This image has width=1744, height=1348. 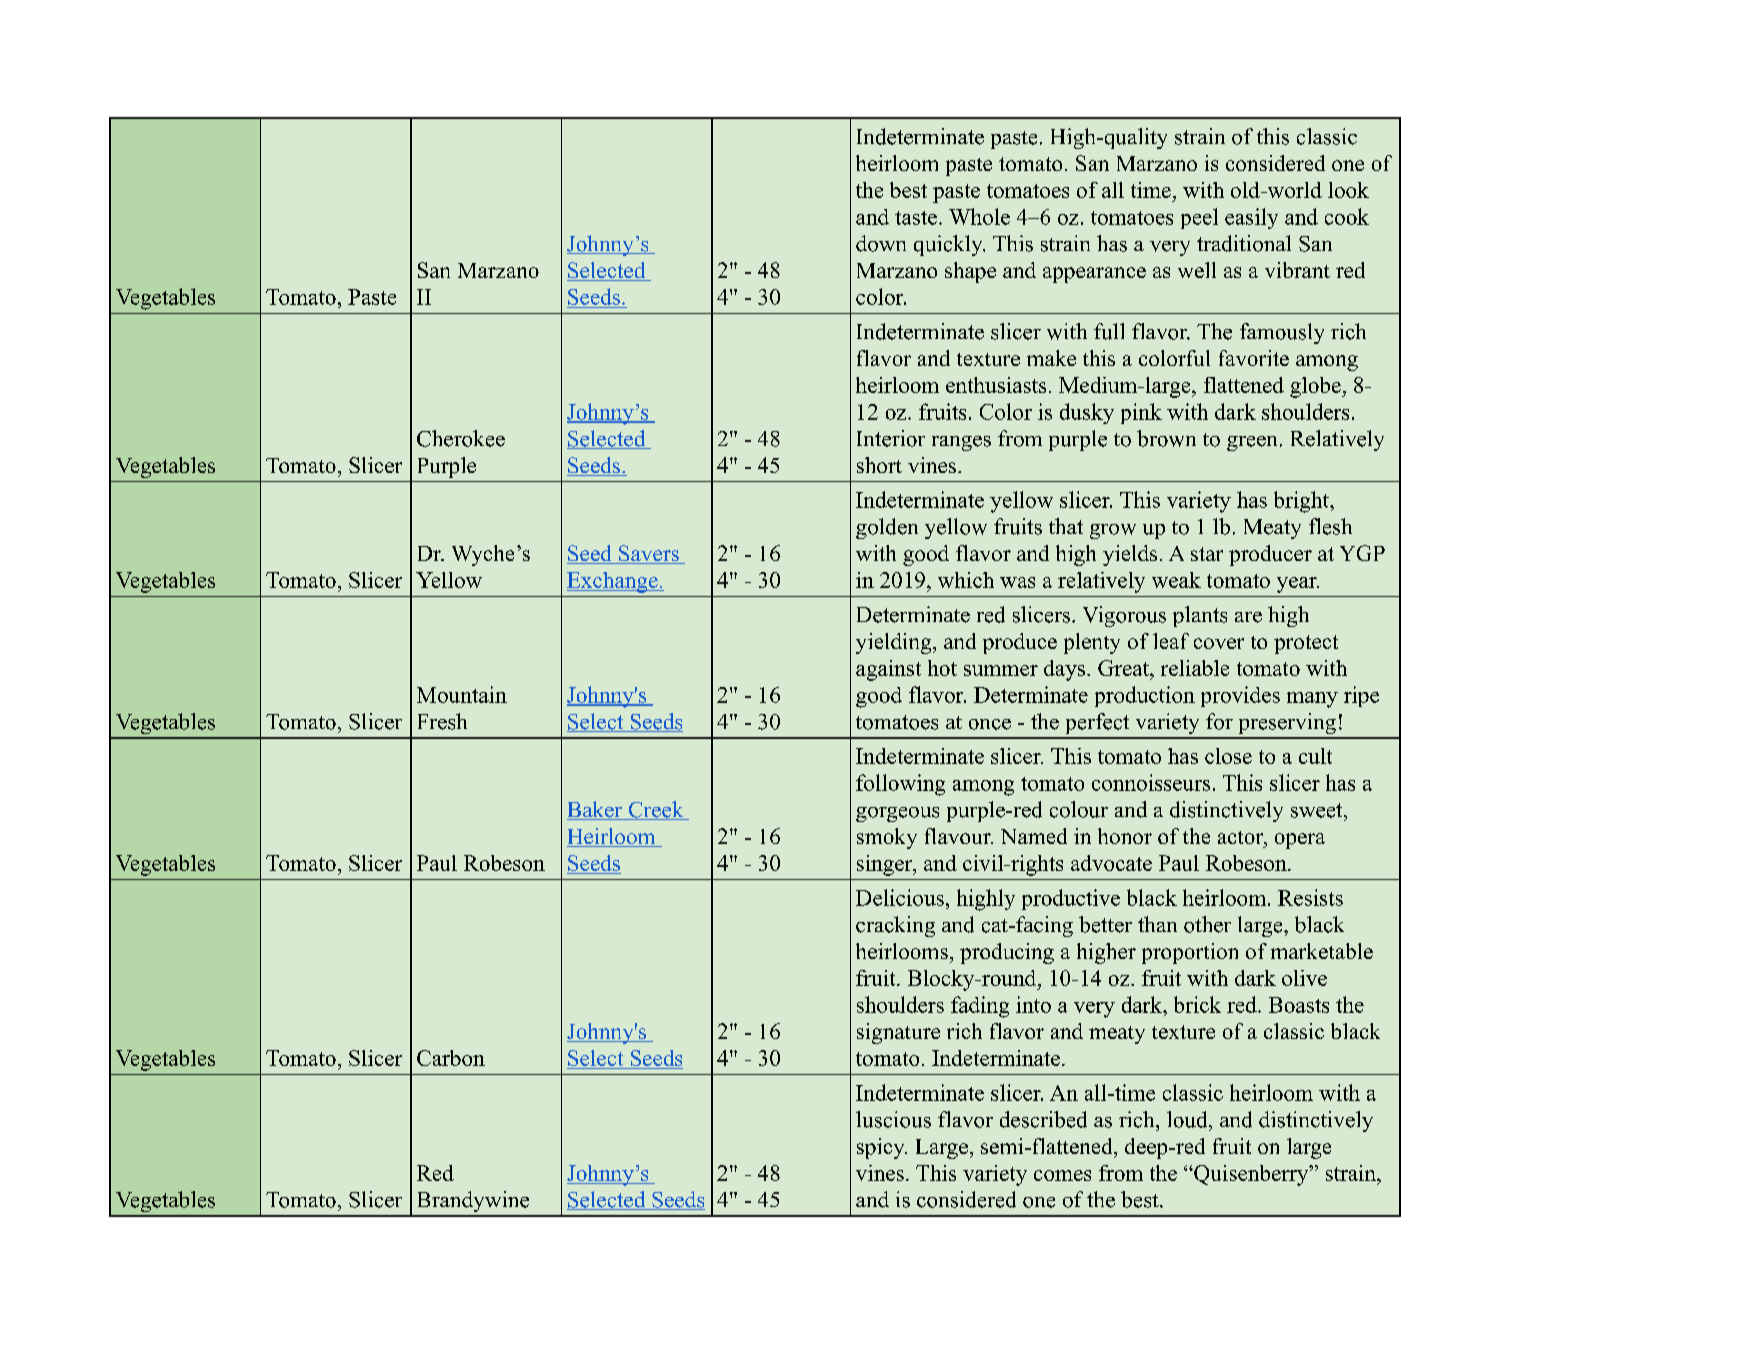 What do you see at coordinates (596, 810) in the image?
I see `Baker` at bounding box center [596, 810].
